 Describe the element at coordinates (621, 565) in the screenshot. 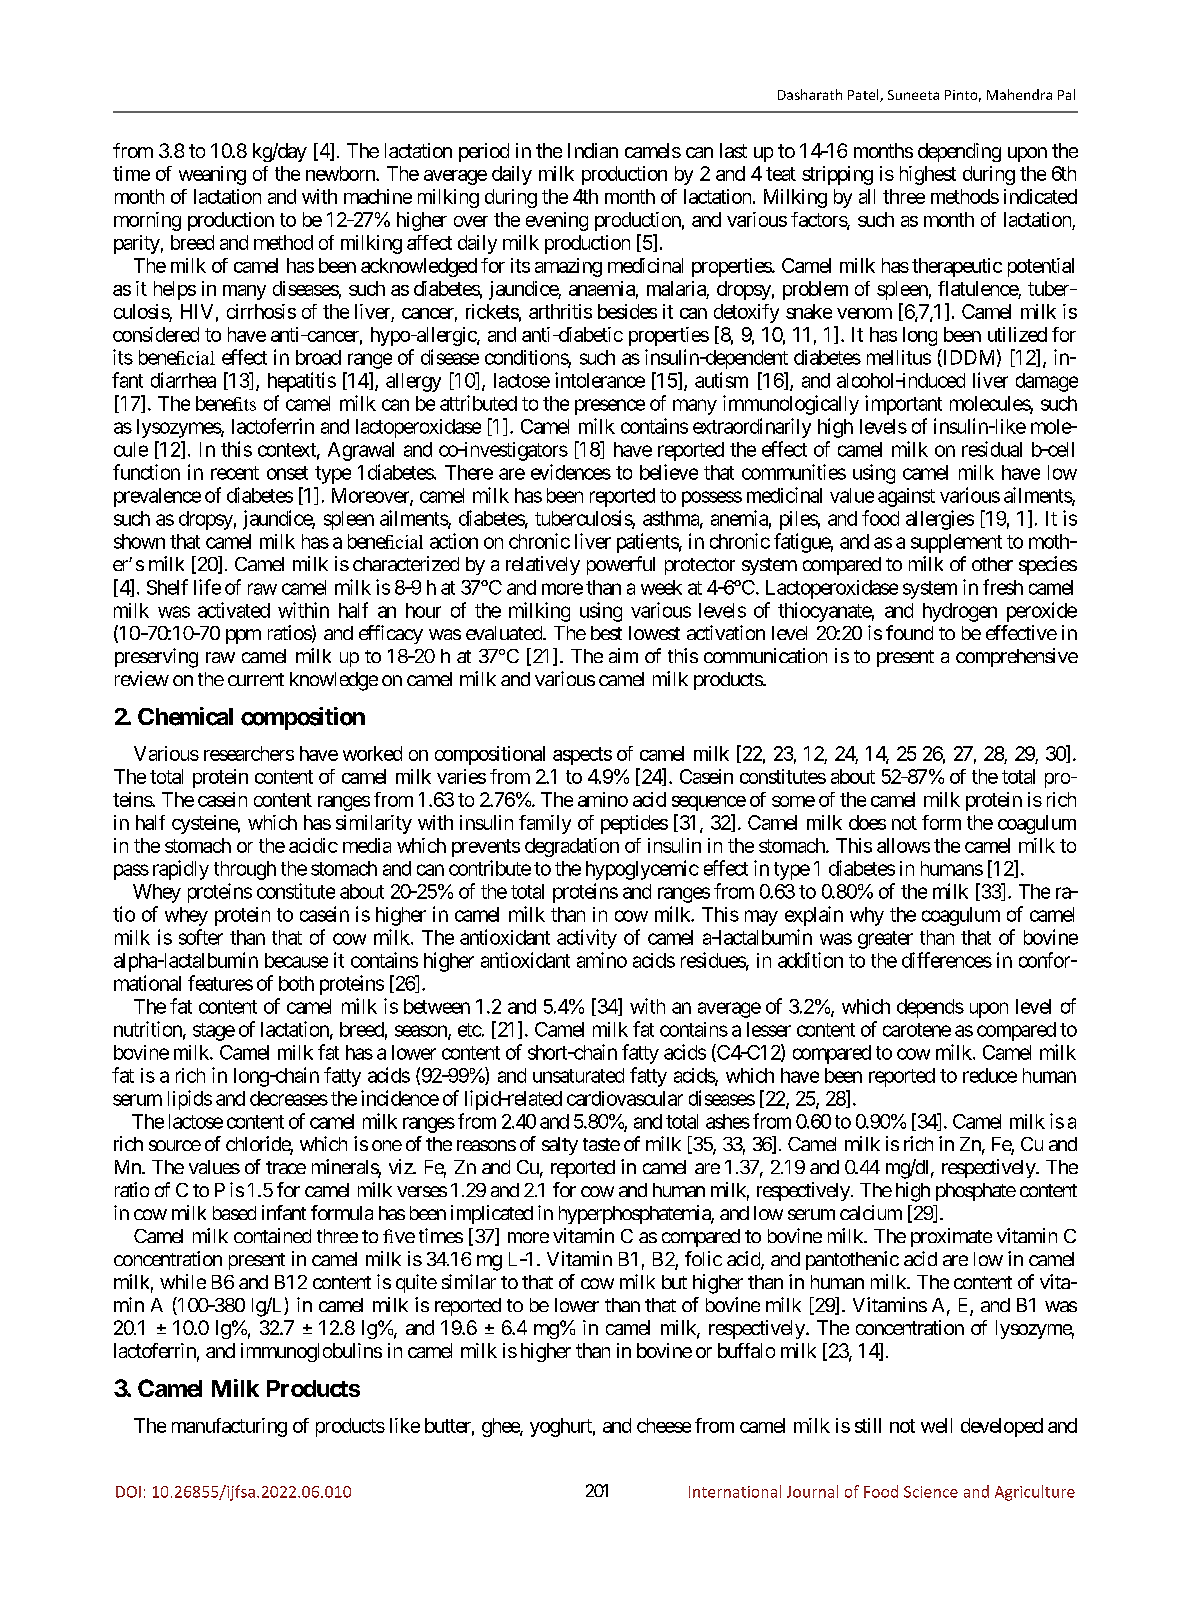

I see `powerful` at that location.
